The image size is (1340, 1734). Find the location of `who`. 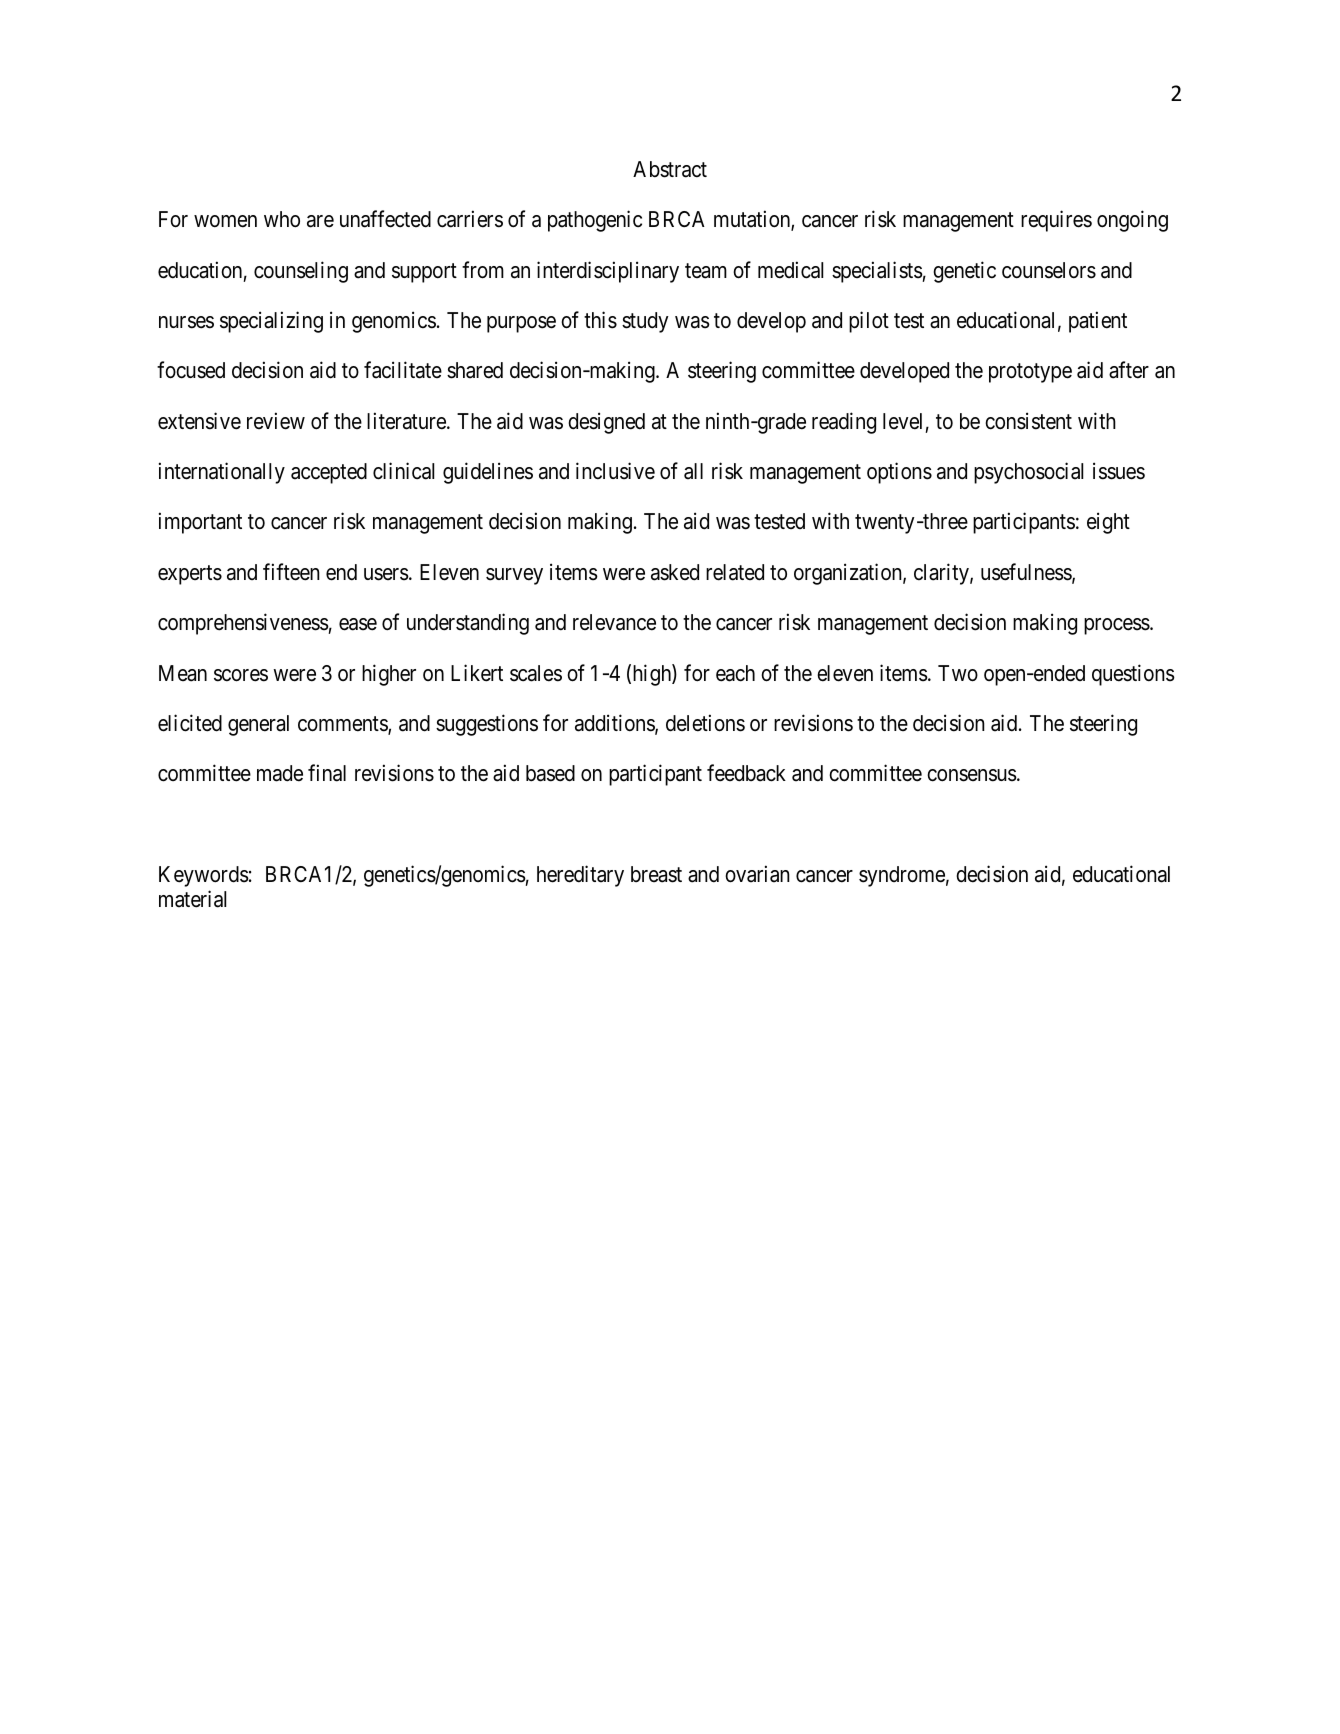

who is located at coordinates (282, 219).
